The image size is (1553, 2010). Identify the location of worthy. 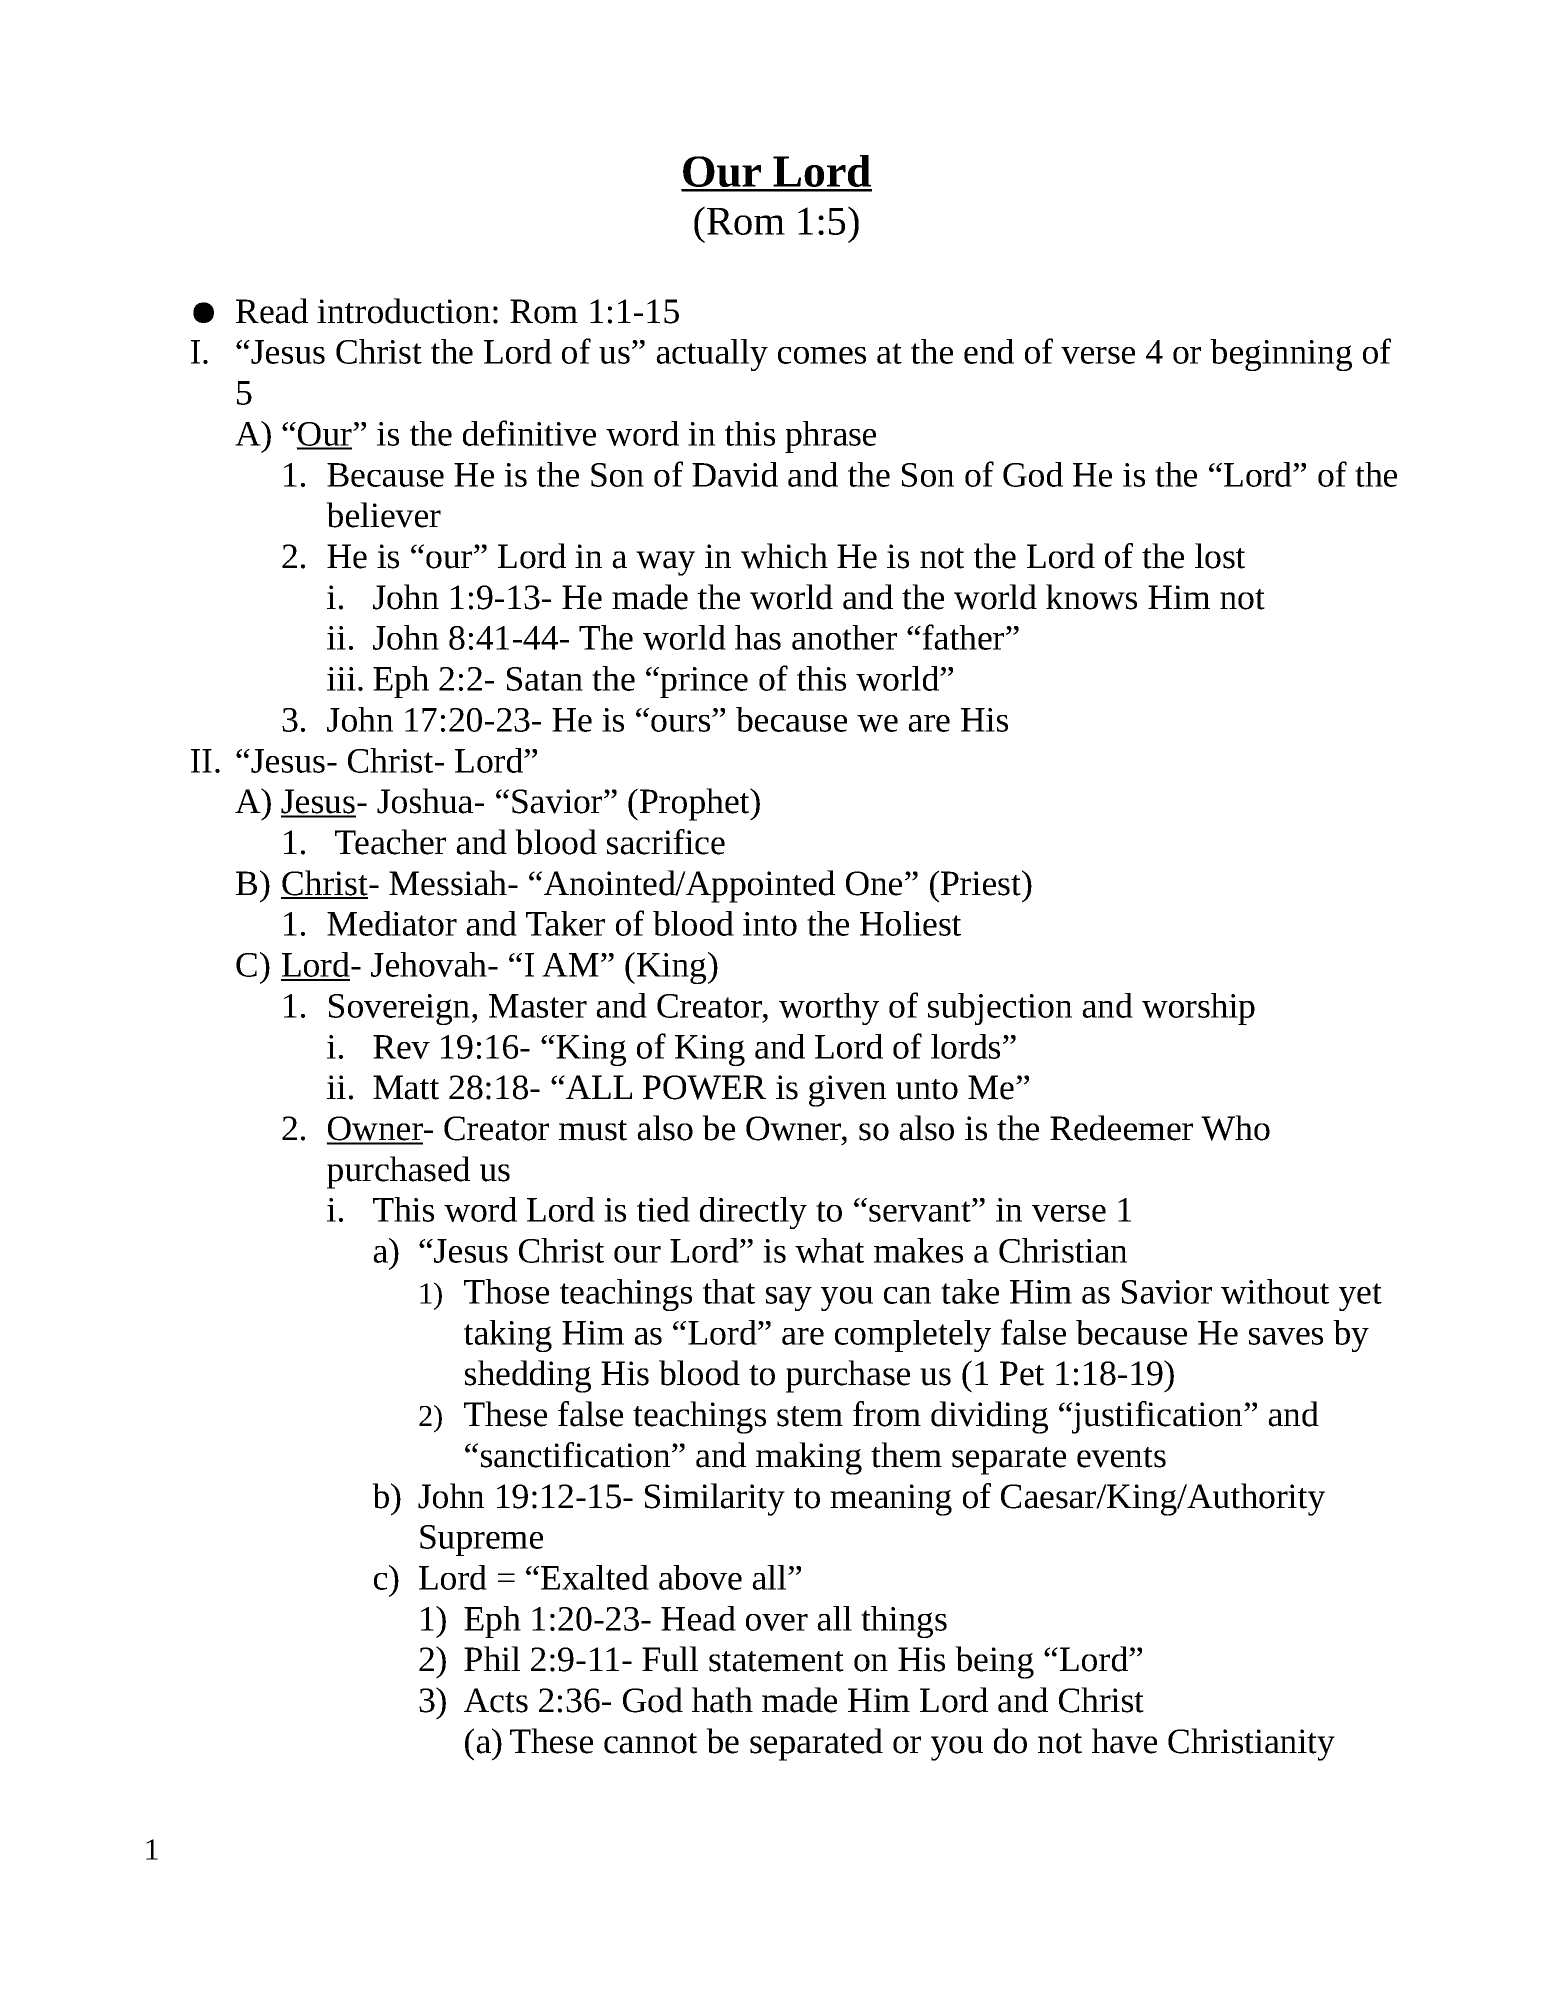
(829, 1009).
